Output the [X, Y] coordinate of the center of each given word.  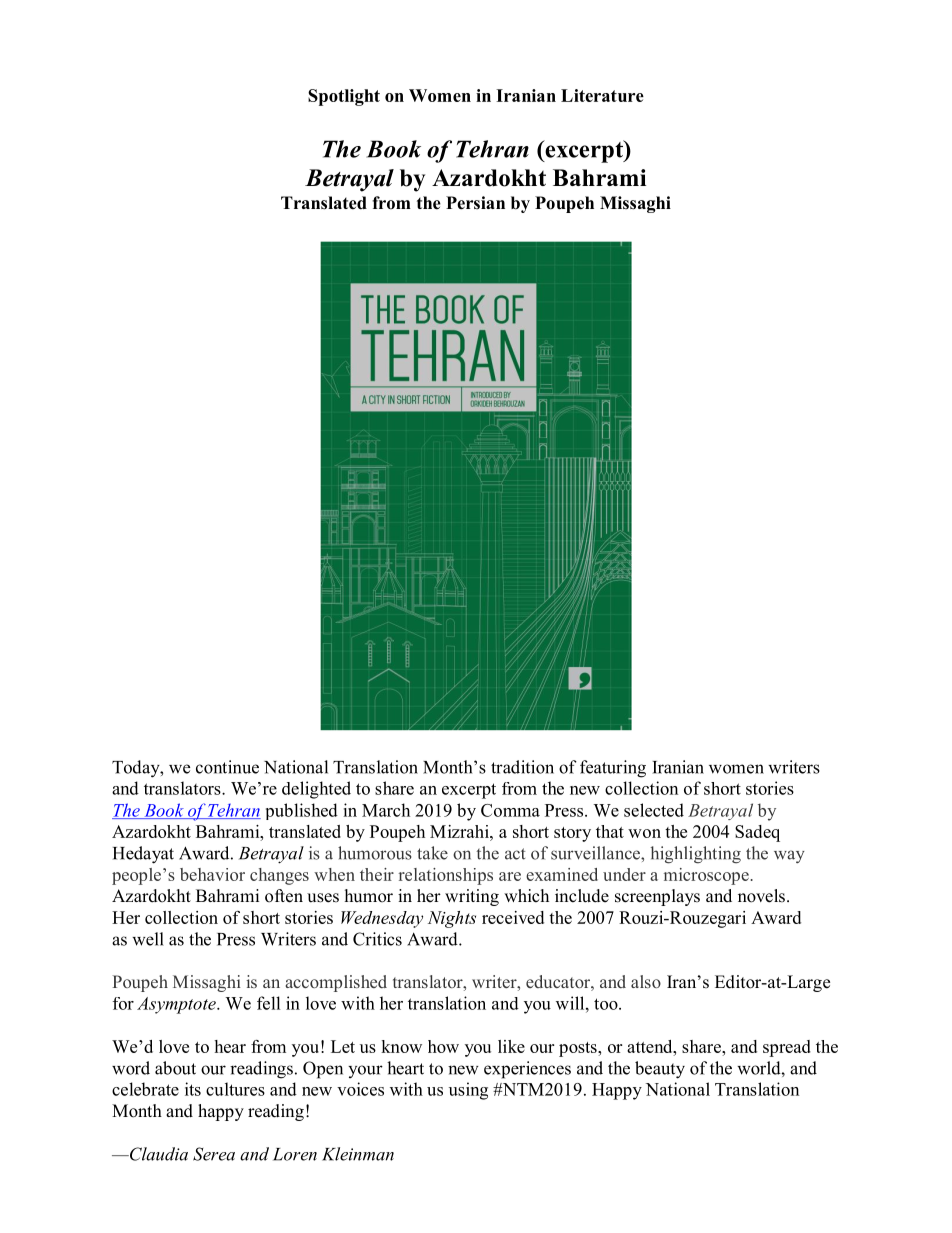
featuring [613, 769]
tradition [522, 767]
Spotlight [344, 97]
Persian [475, 203]
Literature [602, 95]
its [193, 1089]
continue [227, 767]
